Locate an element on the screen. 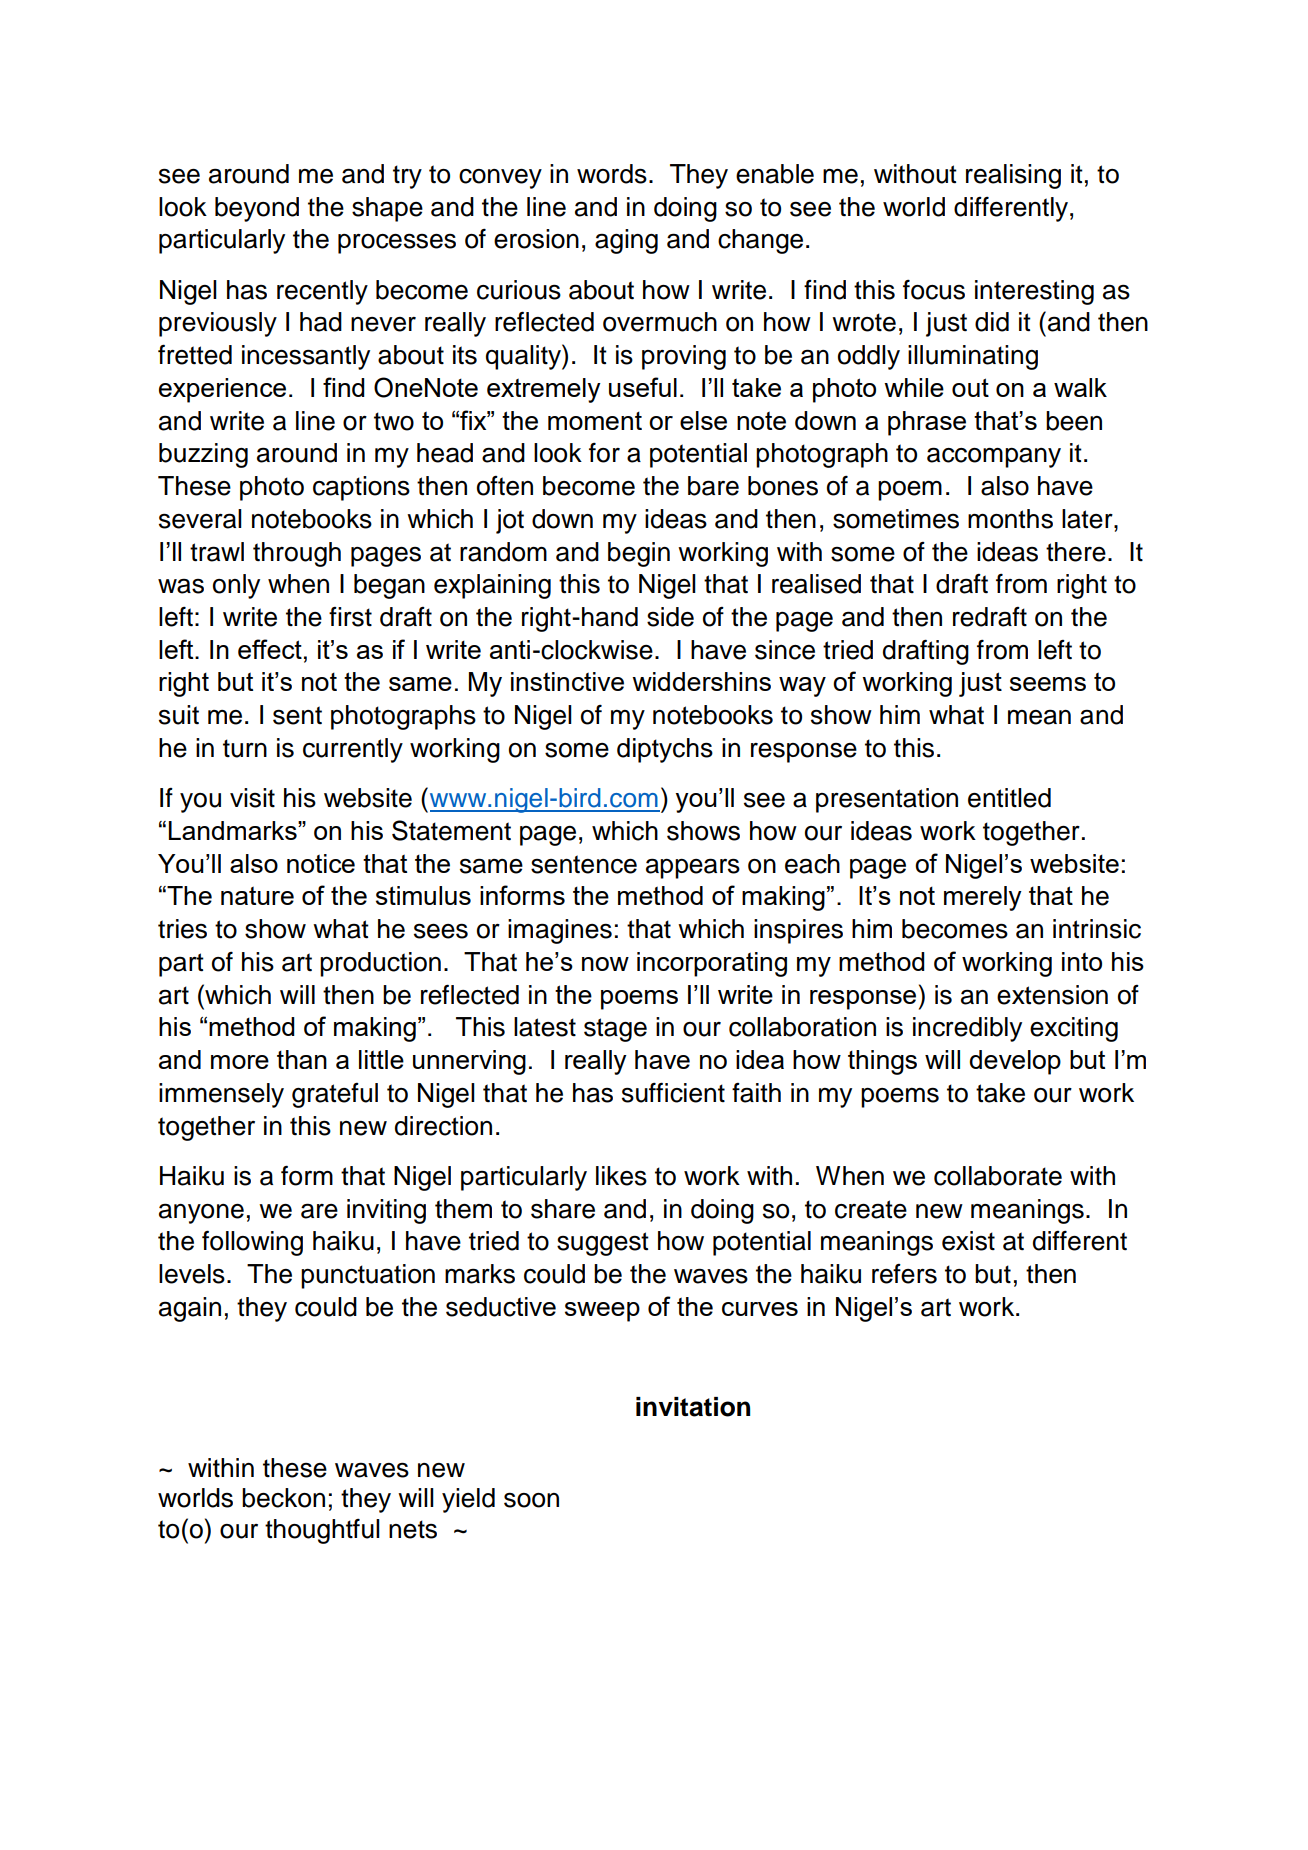 The image size is (1308, 1850). realising is located at coordinates (1013, 176).
